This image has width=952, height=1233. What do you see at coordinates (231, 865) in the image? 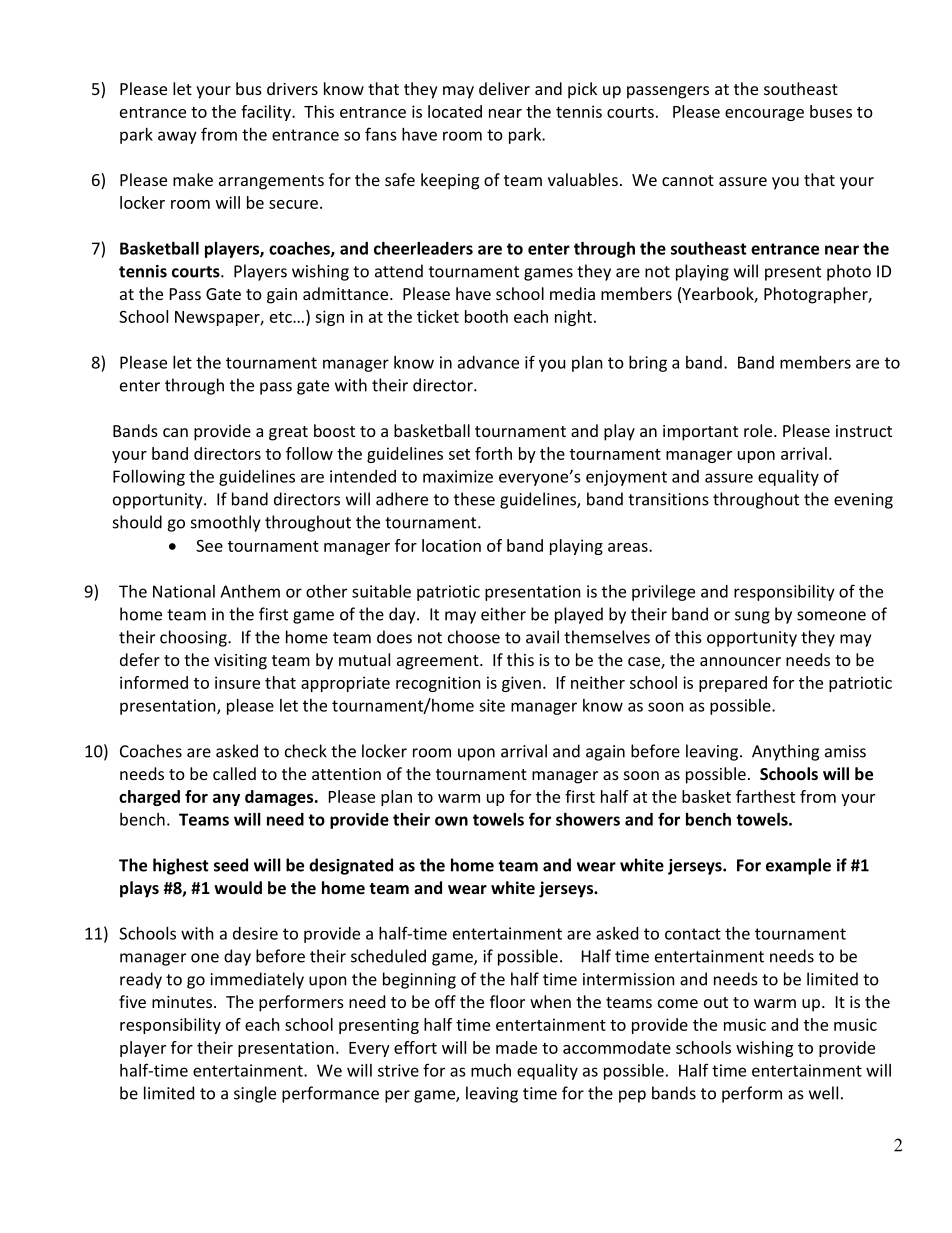
I see `seed` at bounding box center [231, 865].
